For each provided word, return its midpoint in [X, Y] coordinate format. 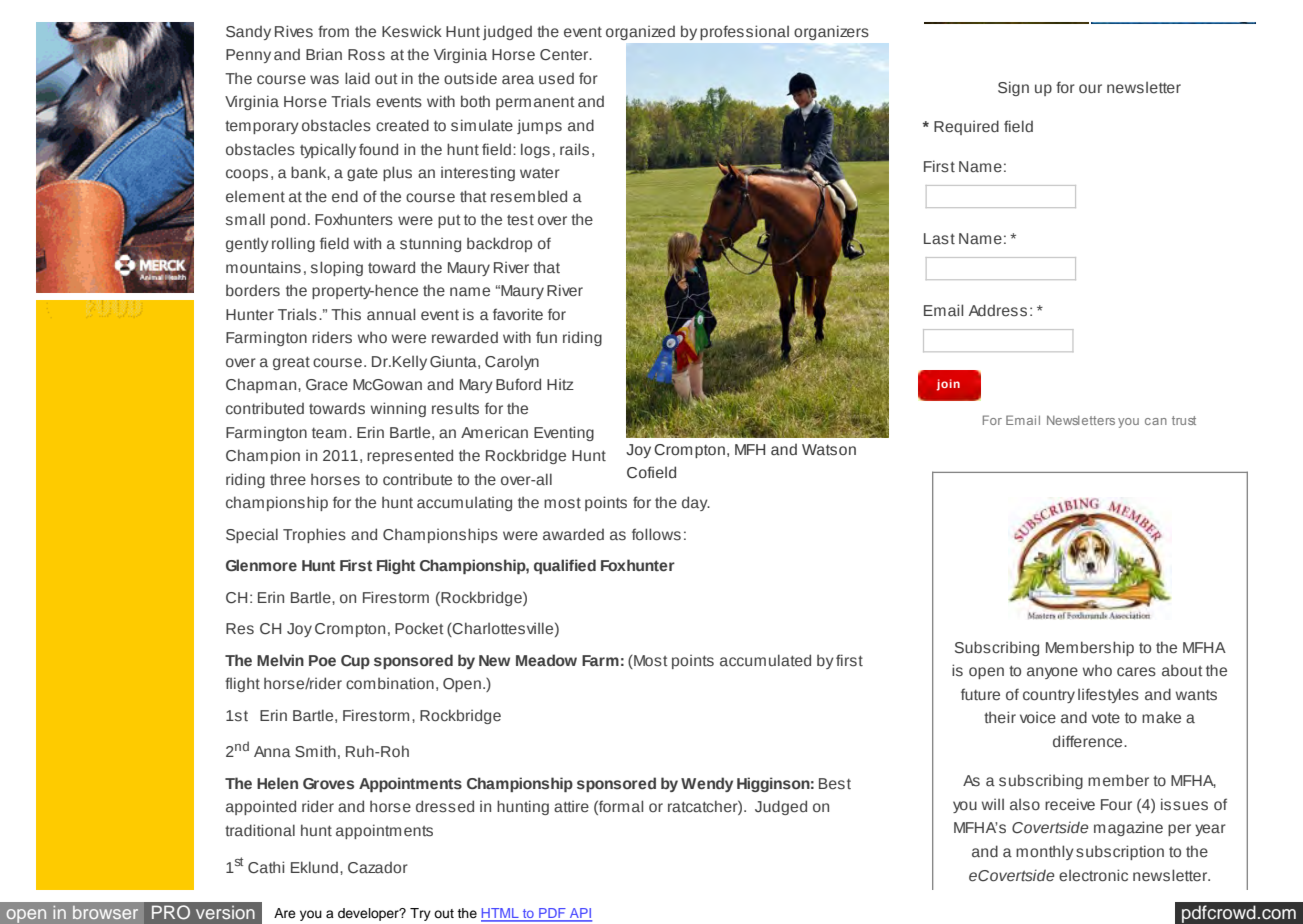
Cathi [266, 867]
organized [640, 33]
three [288, 479]
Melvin [280, 660]
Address [998, 310]
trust [1184, 420]
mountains [263, 268]
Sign [1013, 88]
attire [571, 807]
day [696, 503]
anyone [1052, 673]
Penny [248, 56]
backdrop [499, 244]
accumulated [765, 660]
